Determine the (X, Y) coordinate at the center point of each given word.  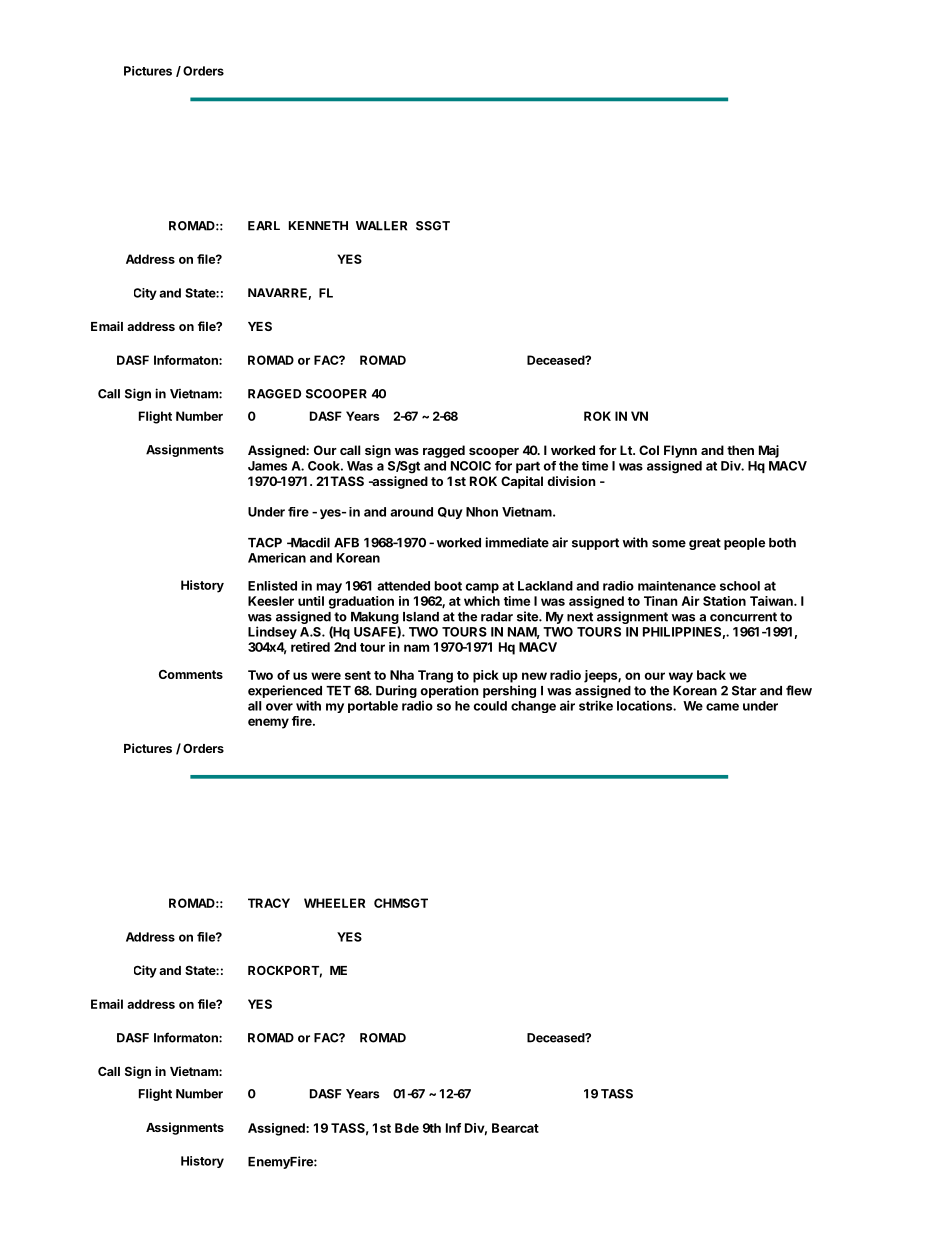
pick (486, 676)
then (740, 450)
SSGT (433, 226)
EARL (264, 226)
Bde (407, 1128)
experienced (285, 691)
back (711, 675)
